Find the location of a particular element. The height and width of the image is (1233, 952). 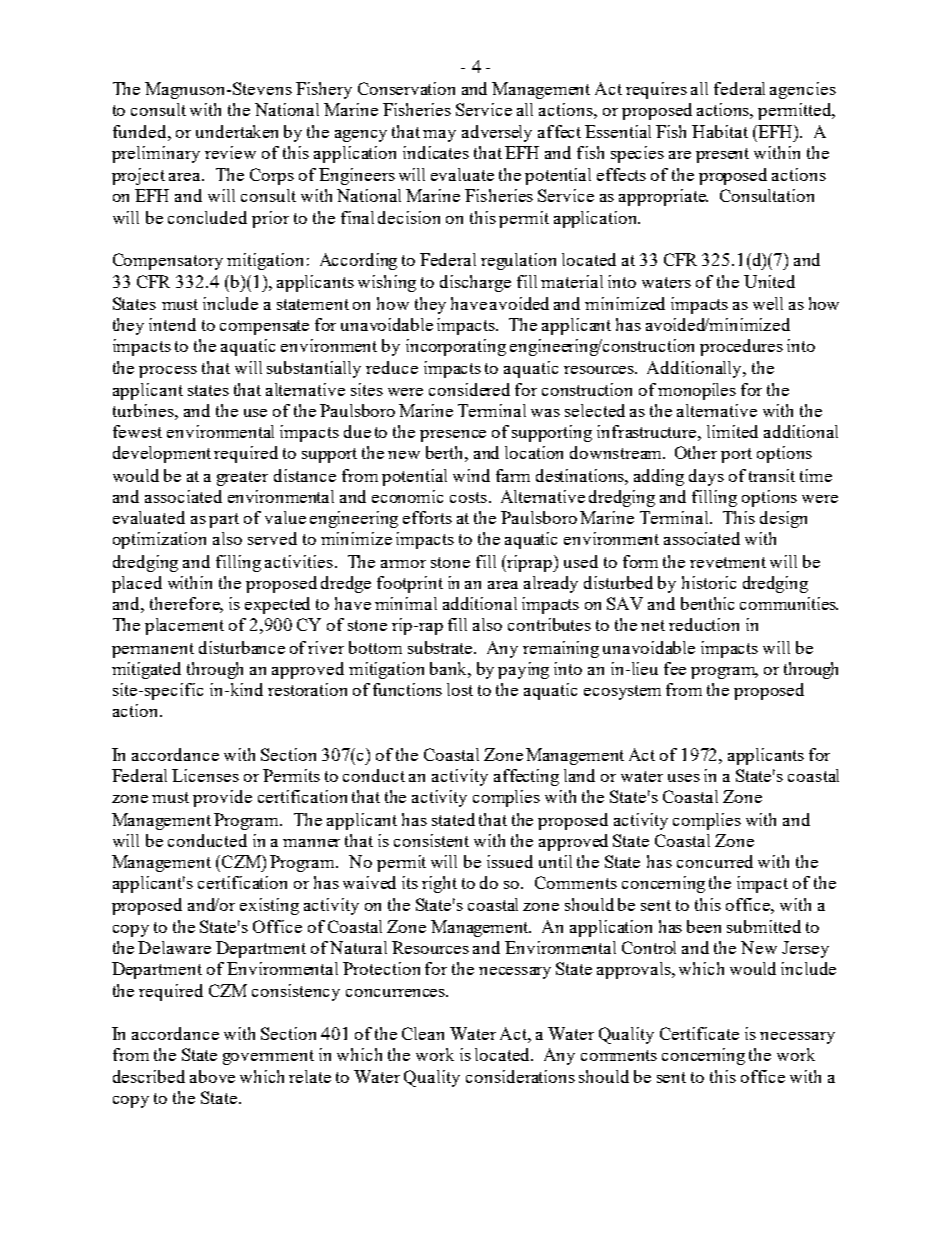

lost is located at coordinates (460, 689).
